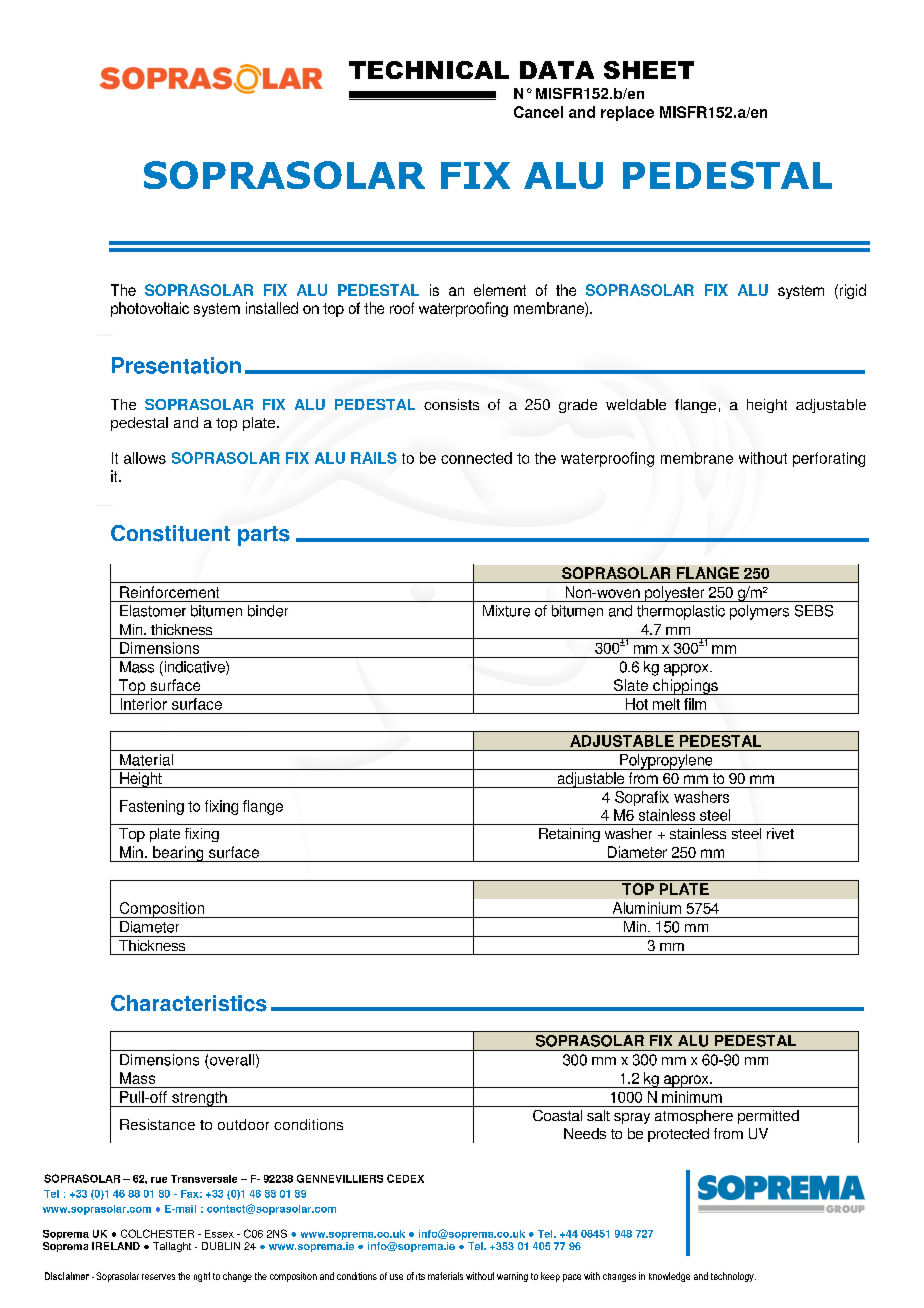 This screenshot has height=1308, width=924. Describe the element at coordinates (420, 1276) in the screenshot. I see `its` at that location.
